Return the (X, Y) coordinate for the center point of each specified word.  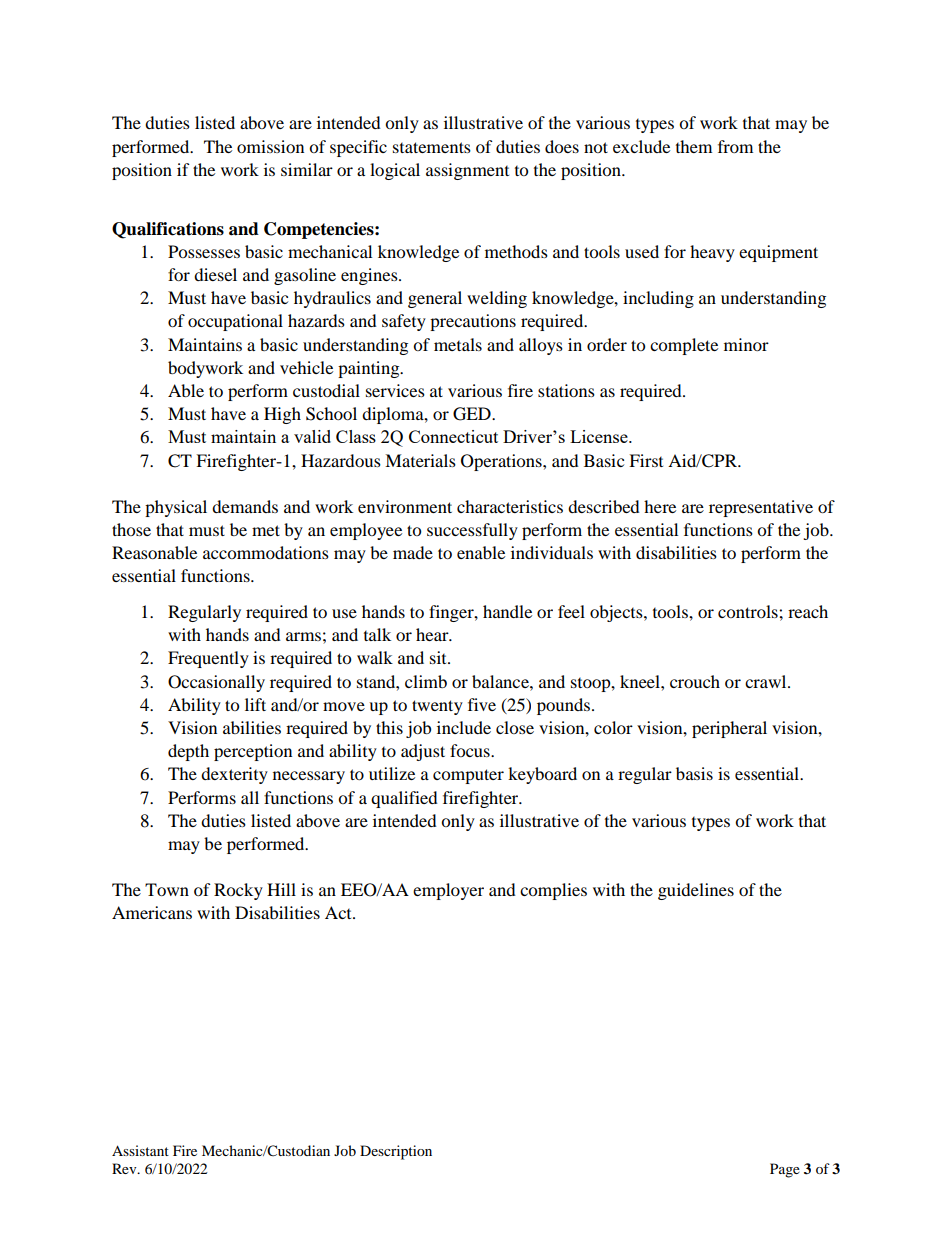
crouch (695, 681)
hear (433, 634)
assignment (467, 171)
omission (270, 146)
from (735, 146)
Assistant (140, 1150)
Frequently (208, 659)
